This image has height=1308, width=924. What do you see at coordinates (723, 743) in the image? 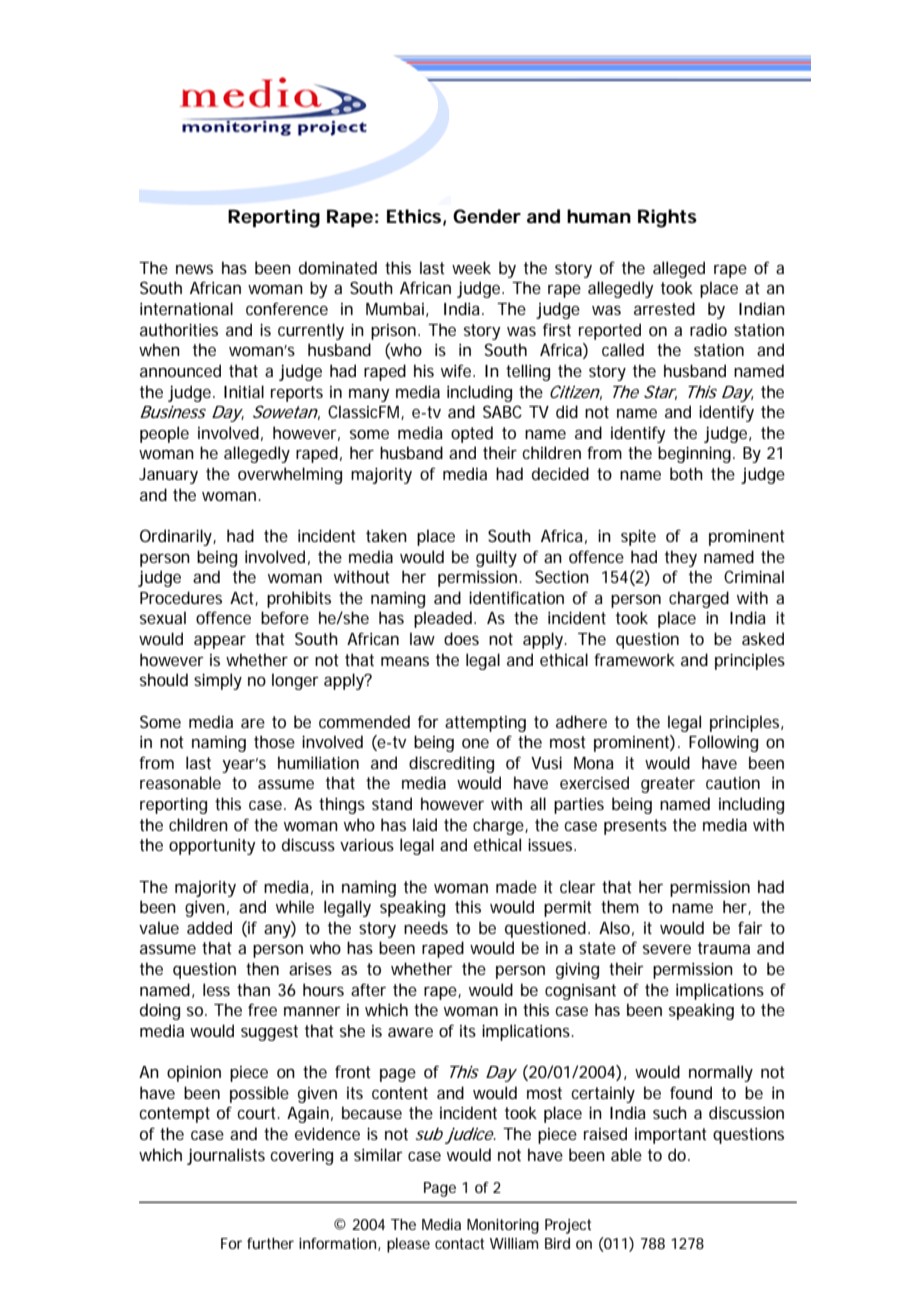
I see `Following` at bounding box center [723, 743].
